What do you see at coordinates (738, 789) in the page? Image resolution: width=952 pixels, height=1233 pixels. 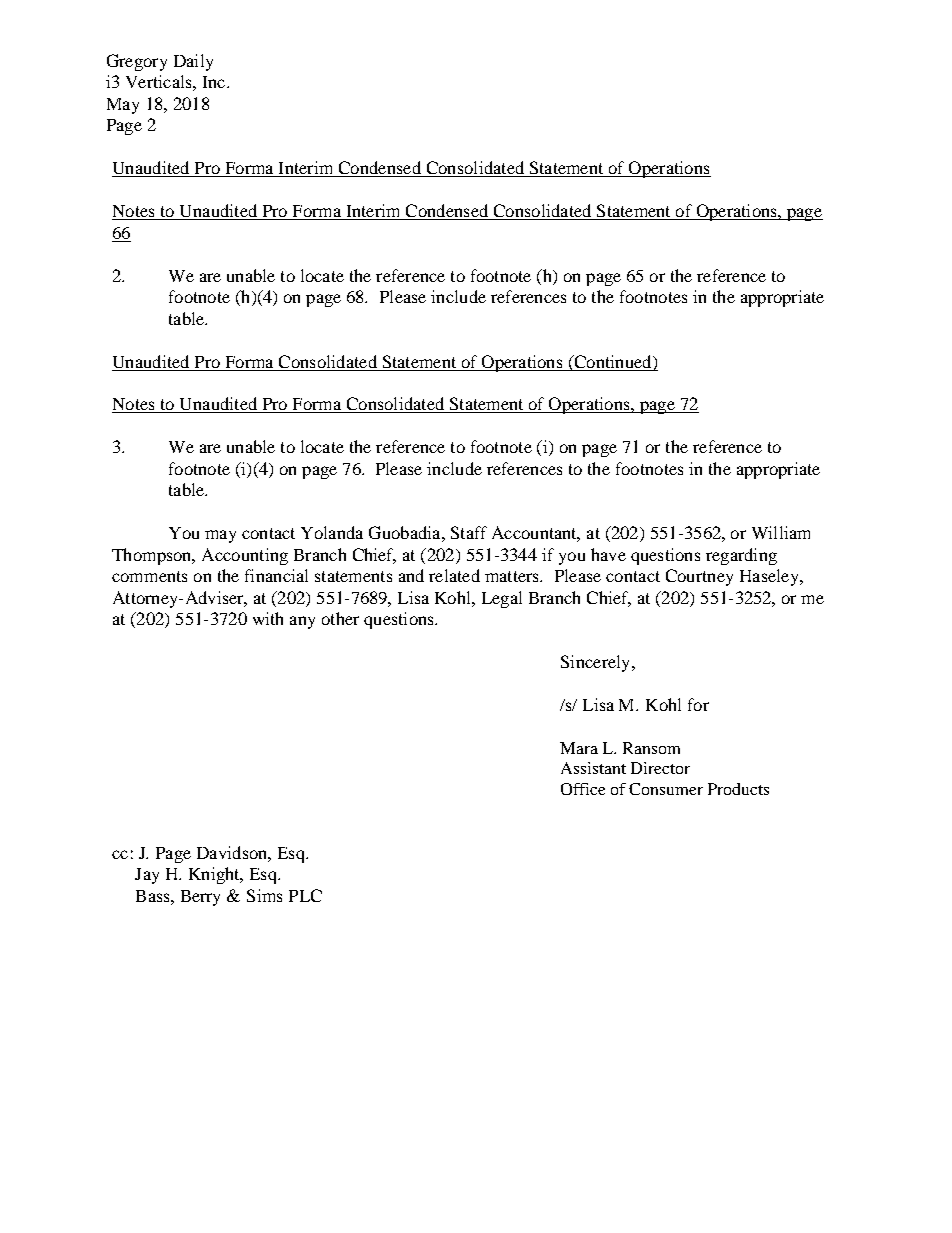 I see `Products` at bounding box center [738, 789].
